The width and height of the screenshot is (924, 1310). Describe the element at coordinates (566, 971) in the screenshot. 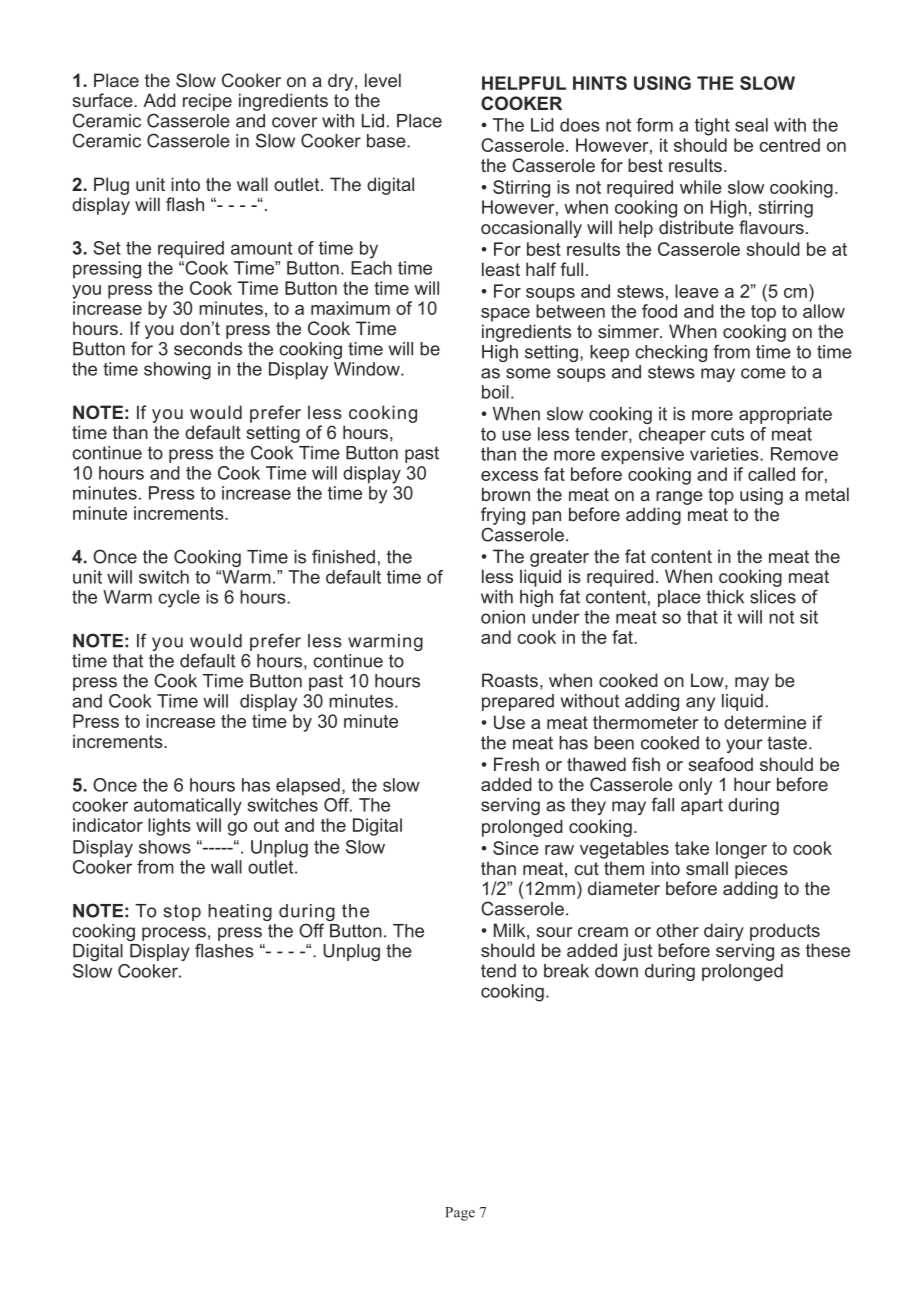

I see `break` at that location.
